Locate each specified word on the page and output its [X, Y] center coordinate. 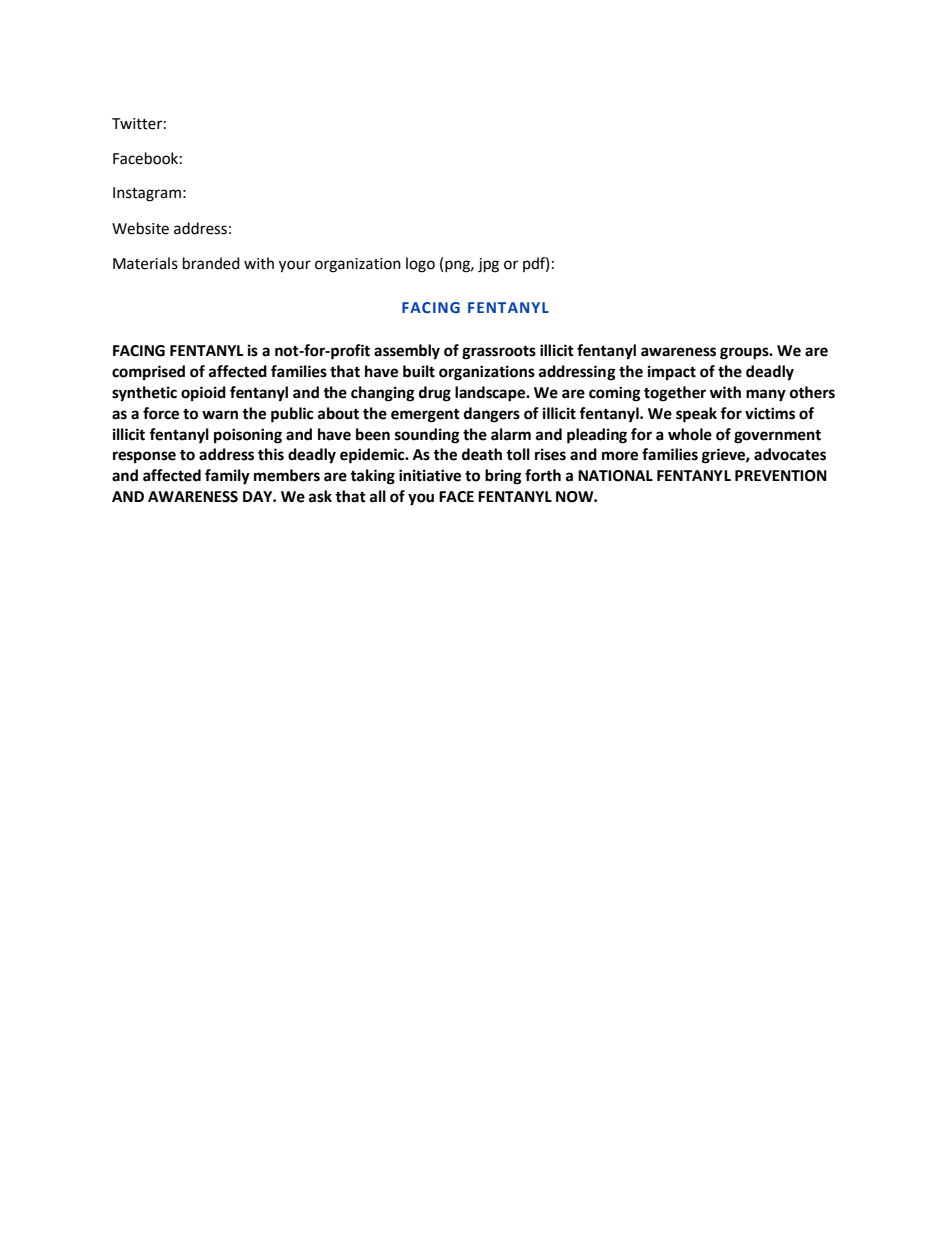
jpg [488, 265]
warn [220, 415]
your [295, 266]
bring [503, 477]
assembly [407, 352]
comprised [148, 373]
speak [696, 415]
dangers [492, 415]
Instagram [147, 194]
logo [420, 265]
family [227, 477]
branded [211, 263]
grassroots [499, 352]
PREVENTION [781, 476]
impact [672, 373]
